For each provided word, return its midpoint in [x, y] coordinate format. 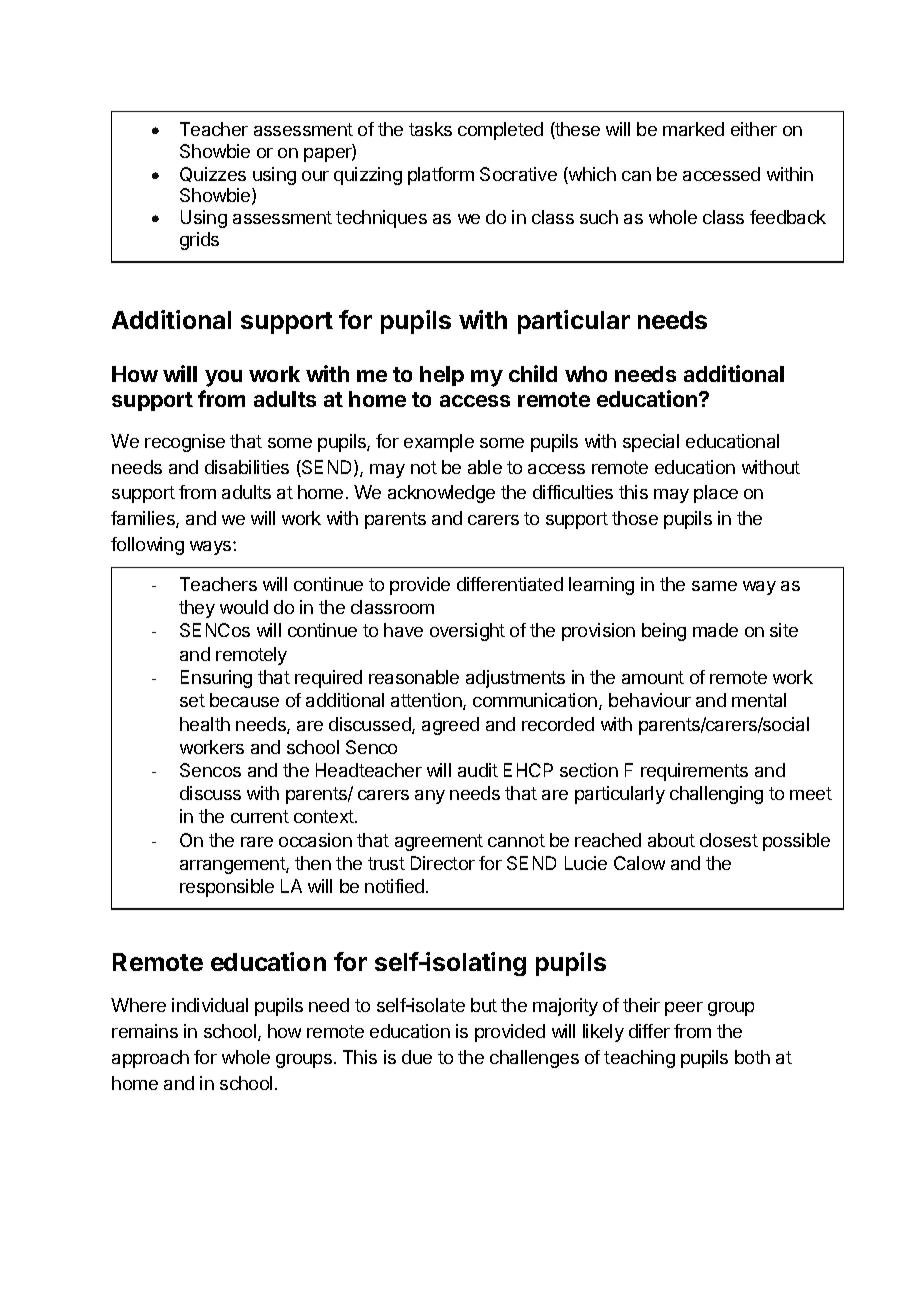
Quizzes [213, 174]
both [752, 1057]
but [484, 1005]
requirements [694, 772]
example [439, 443]
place [716, 494]
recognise [185, 443]
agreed [450, 726]
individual [210, 1005]
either [754, 129]
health [205, 724]
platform [441, 176]
